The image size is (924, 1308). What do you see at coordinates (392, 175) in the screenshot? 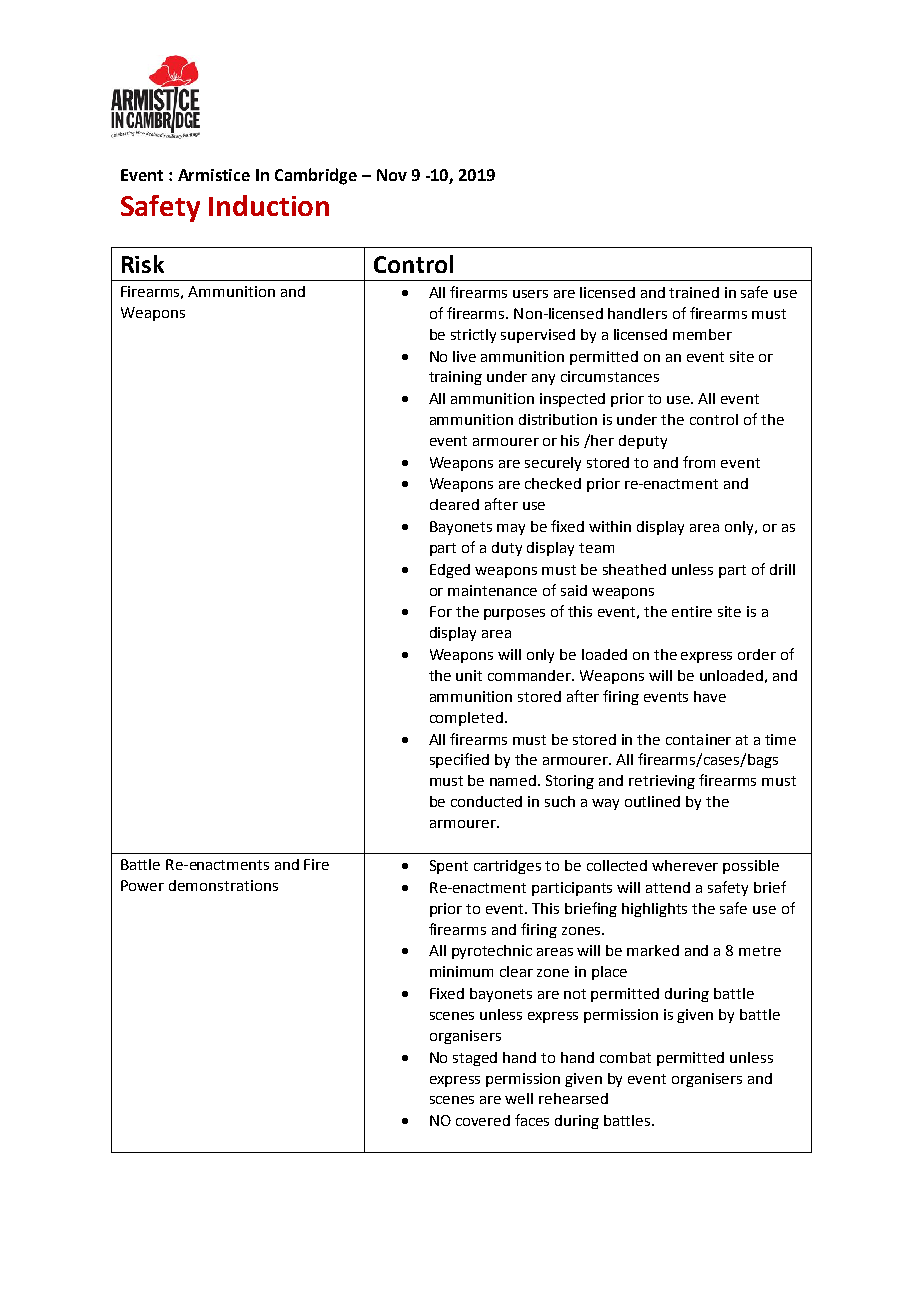
I see `Nov` at bounding box center [392, 175].
